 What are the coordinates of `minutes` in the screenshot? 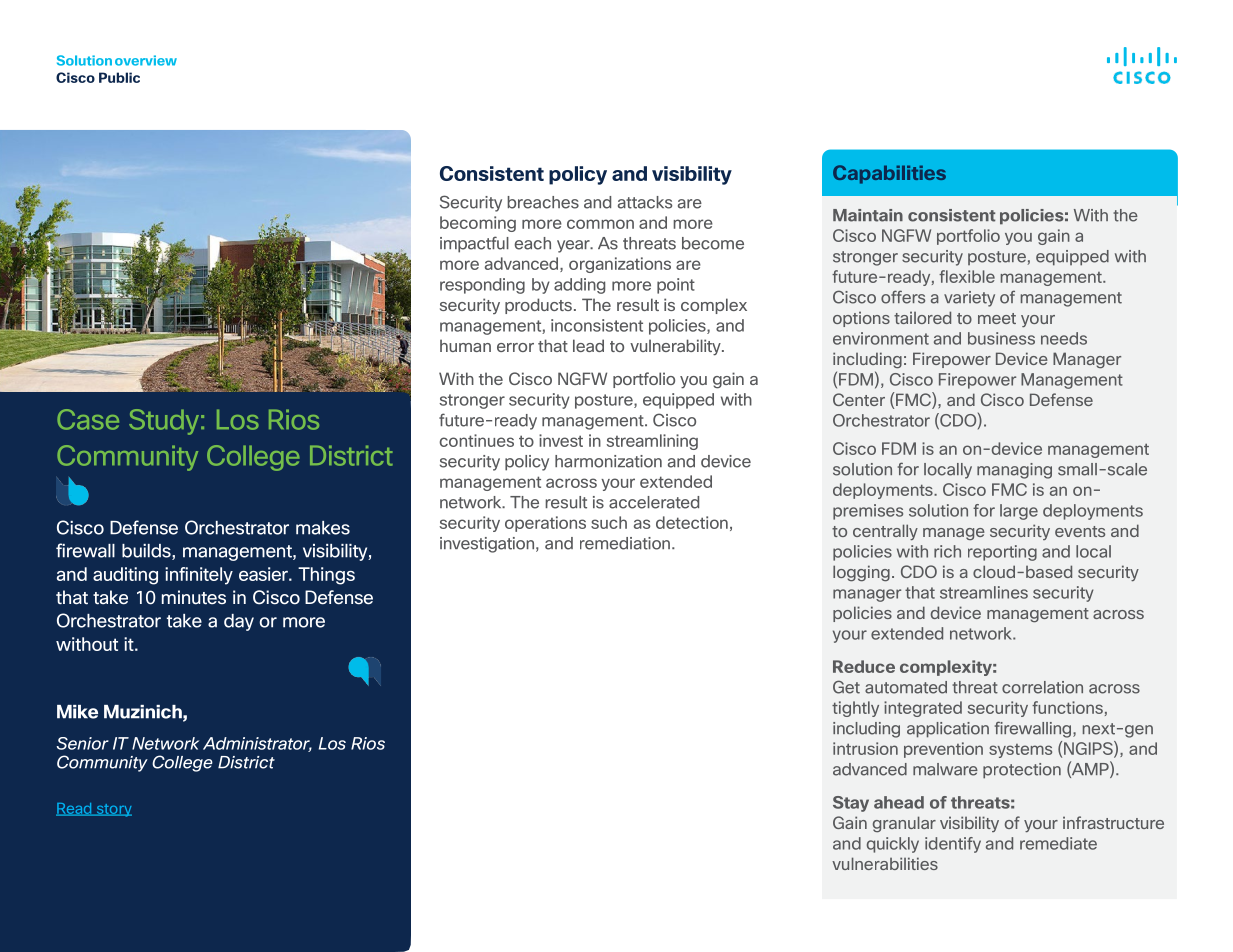 It's located at (194, 597).
